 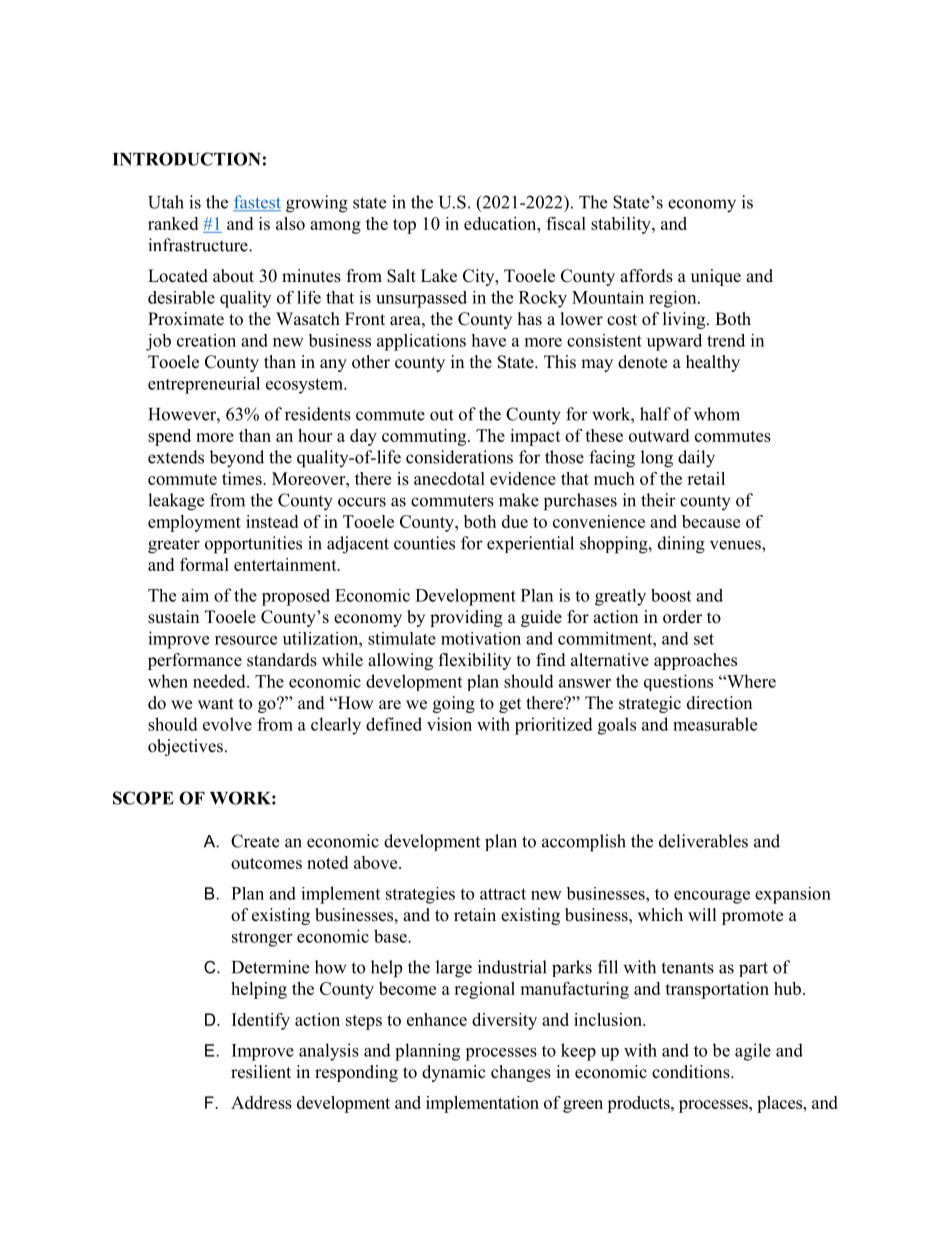 I want to click on fastest, so click(x=257, y=203).
